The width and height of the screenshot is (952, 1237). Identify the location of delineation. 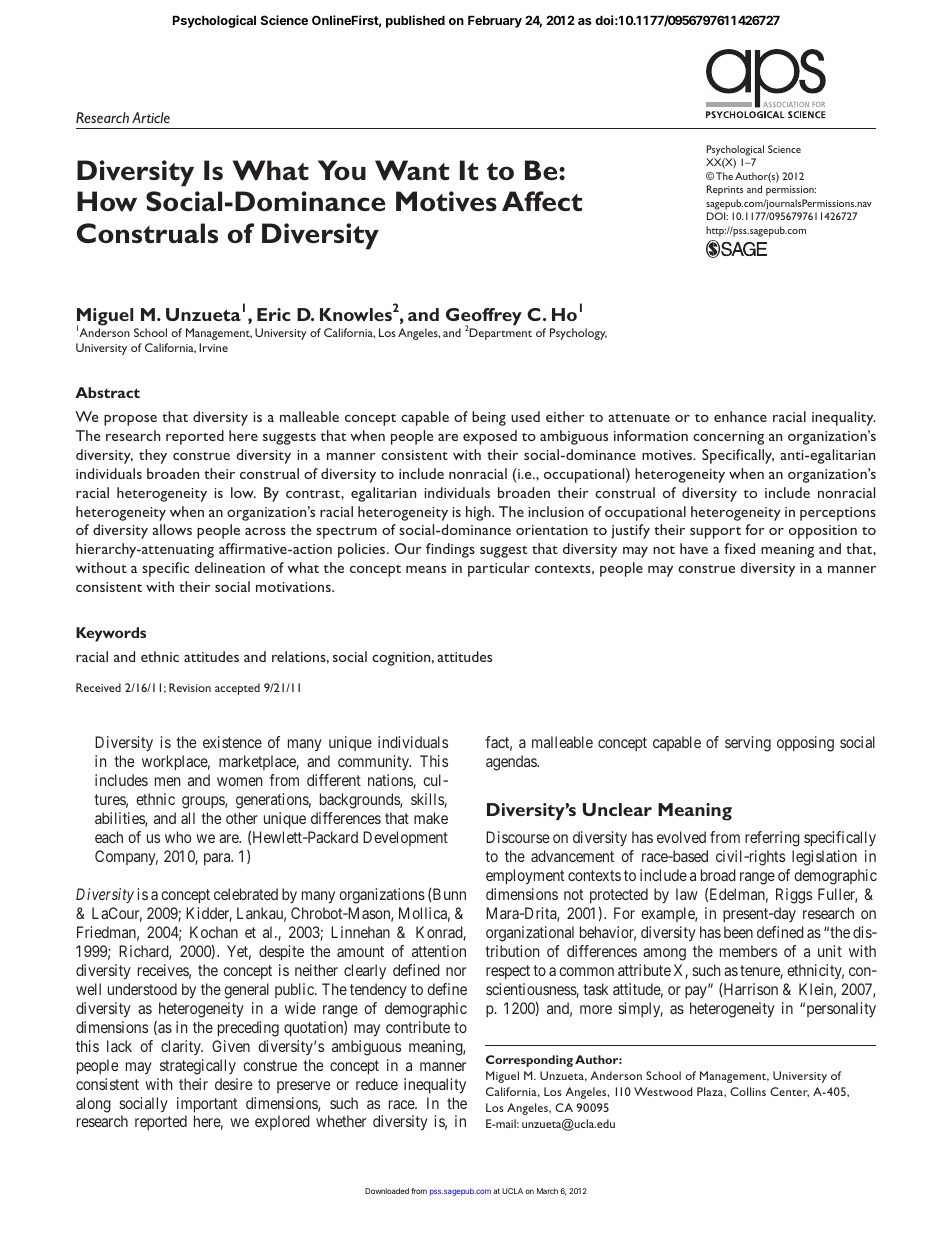
(230, 567).
